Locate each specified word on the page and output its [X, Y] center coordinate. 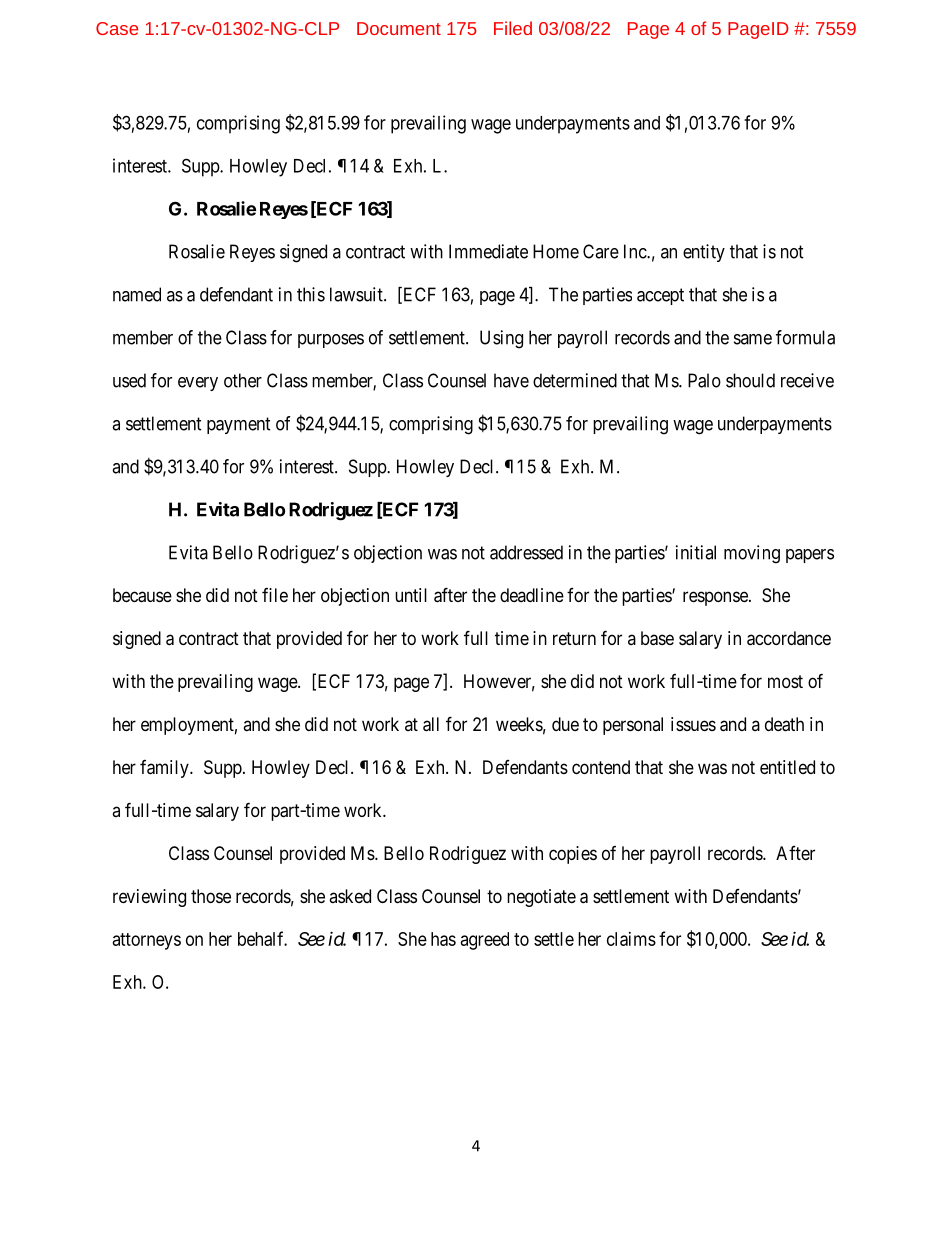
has [443, 939]
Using [501, 339]
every [198, 384]
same [753, 339]
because [142, 595]
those [211, 896]
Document [399, 28]
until [411, 595]
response [716, 598]
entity [704, 253]
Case [117, 28]
